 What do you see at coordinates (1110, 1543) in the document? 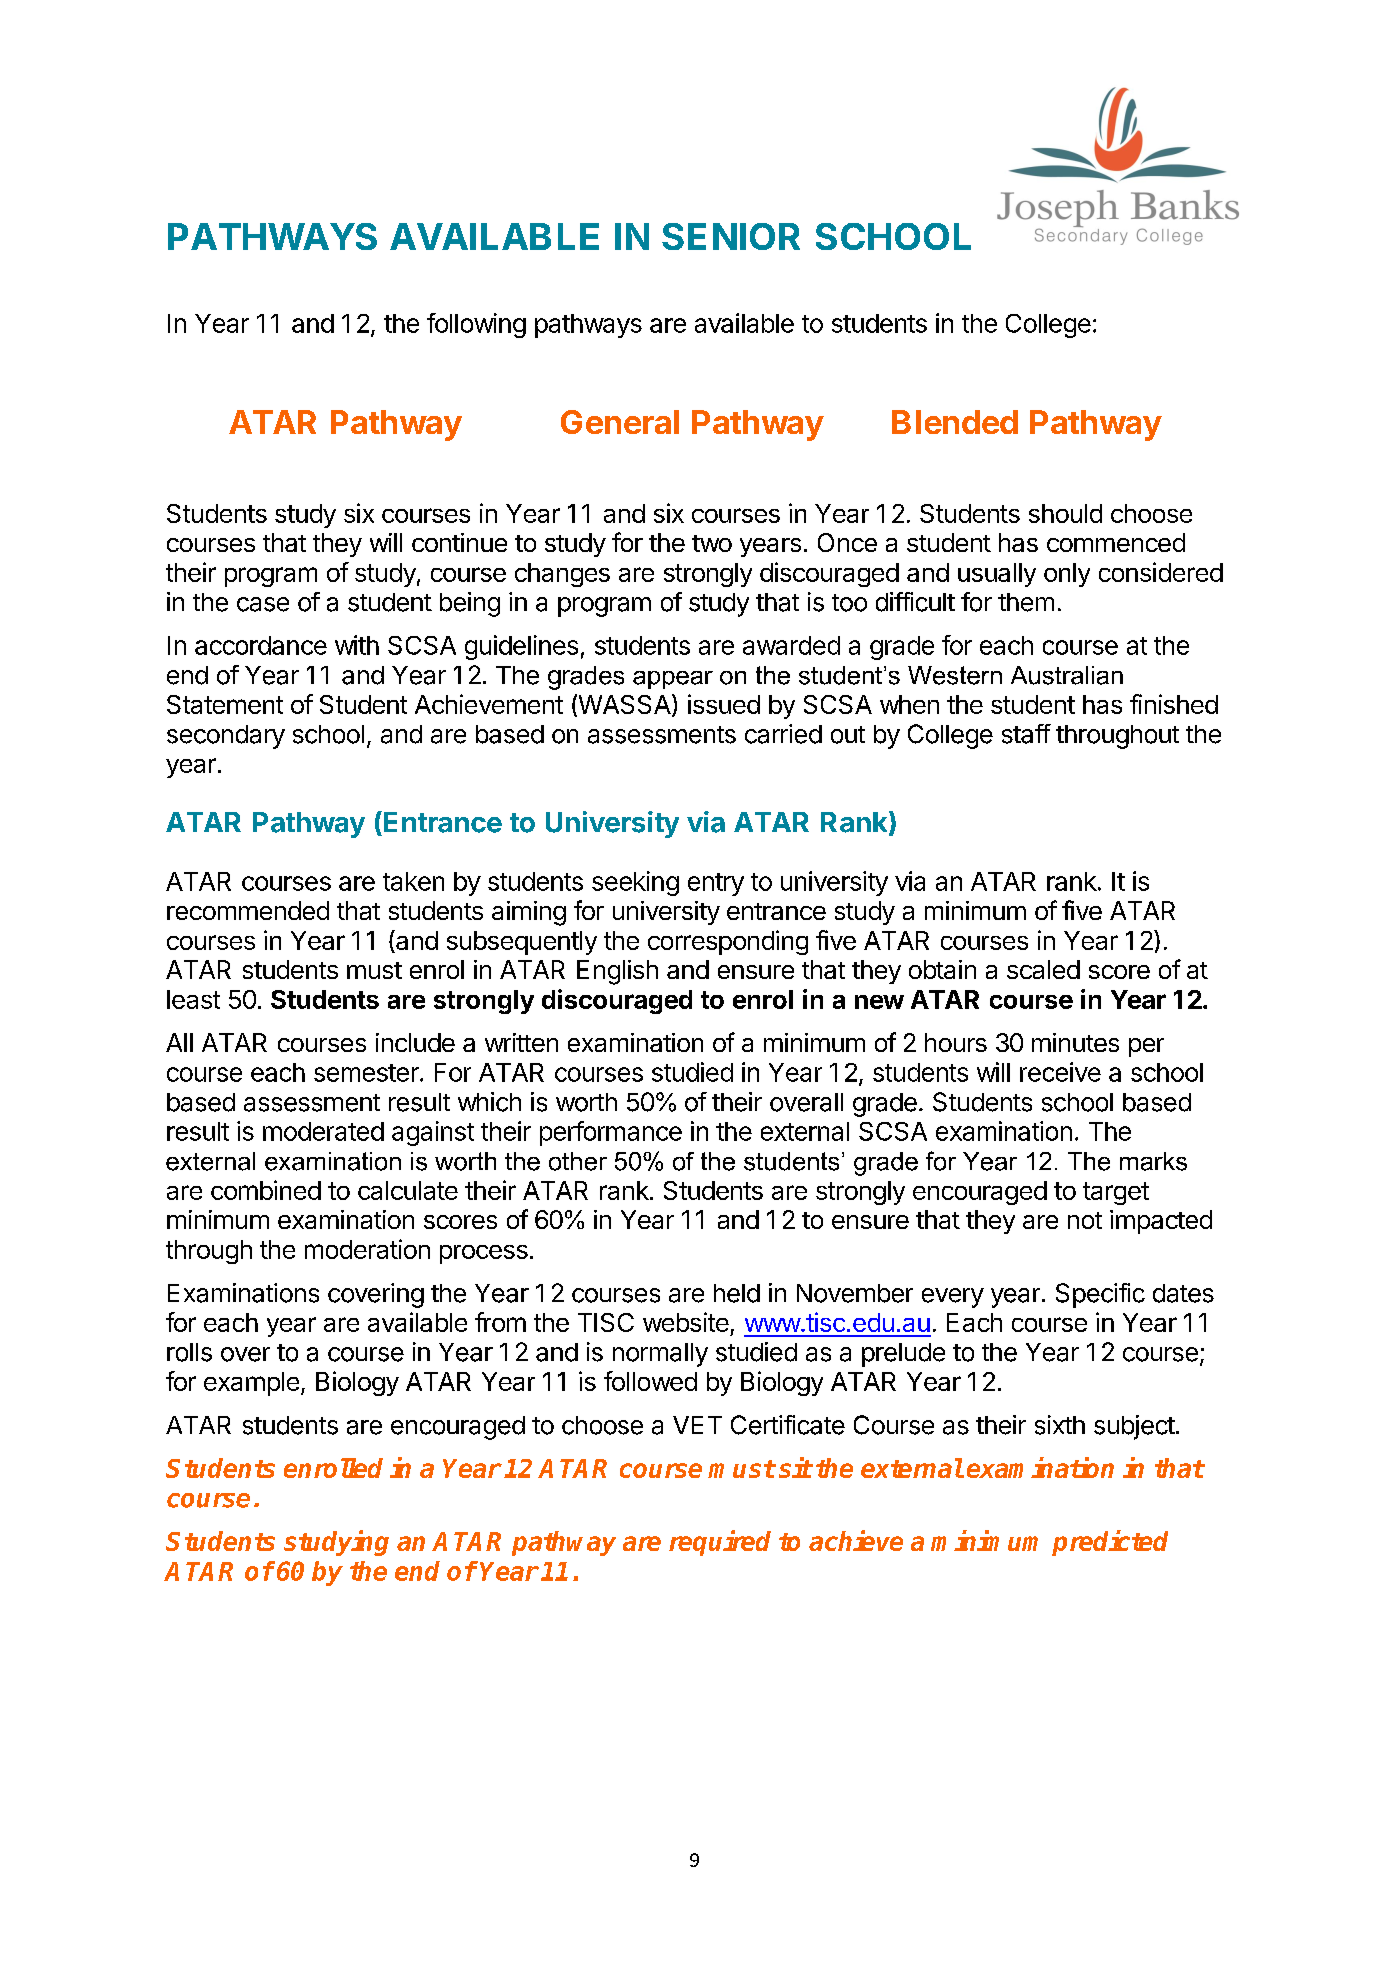
I see `predicted` at bounding box center [1110, 1543].
